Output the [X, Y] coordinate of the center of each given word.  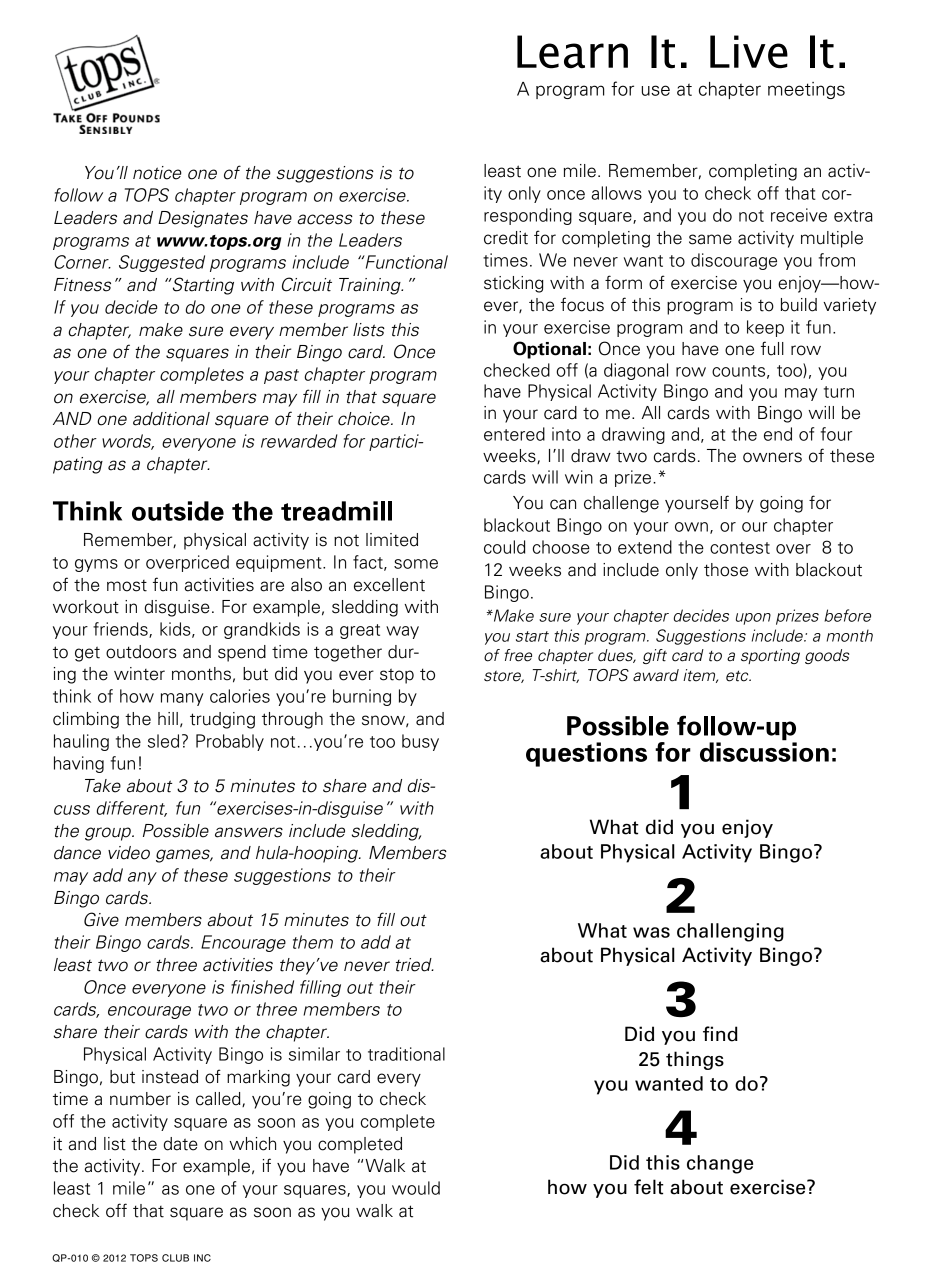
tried [415, 965]
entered [514, 434]
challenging [730, 932]
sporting [770, 656]
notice [157, 173]
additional [171, 419]
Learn [572, 52]
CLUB [175, 1258]
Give [101, 919]
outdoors [141, 652]
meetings [806, 90]
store [504, 677]
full [772, 348]
